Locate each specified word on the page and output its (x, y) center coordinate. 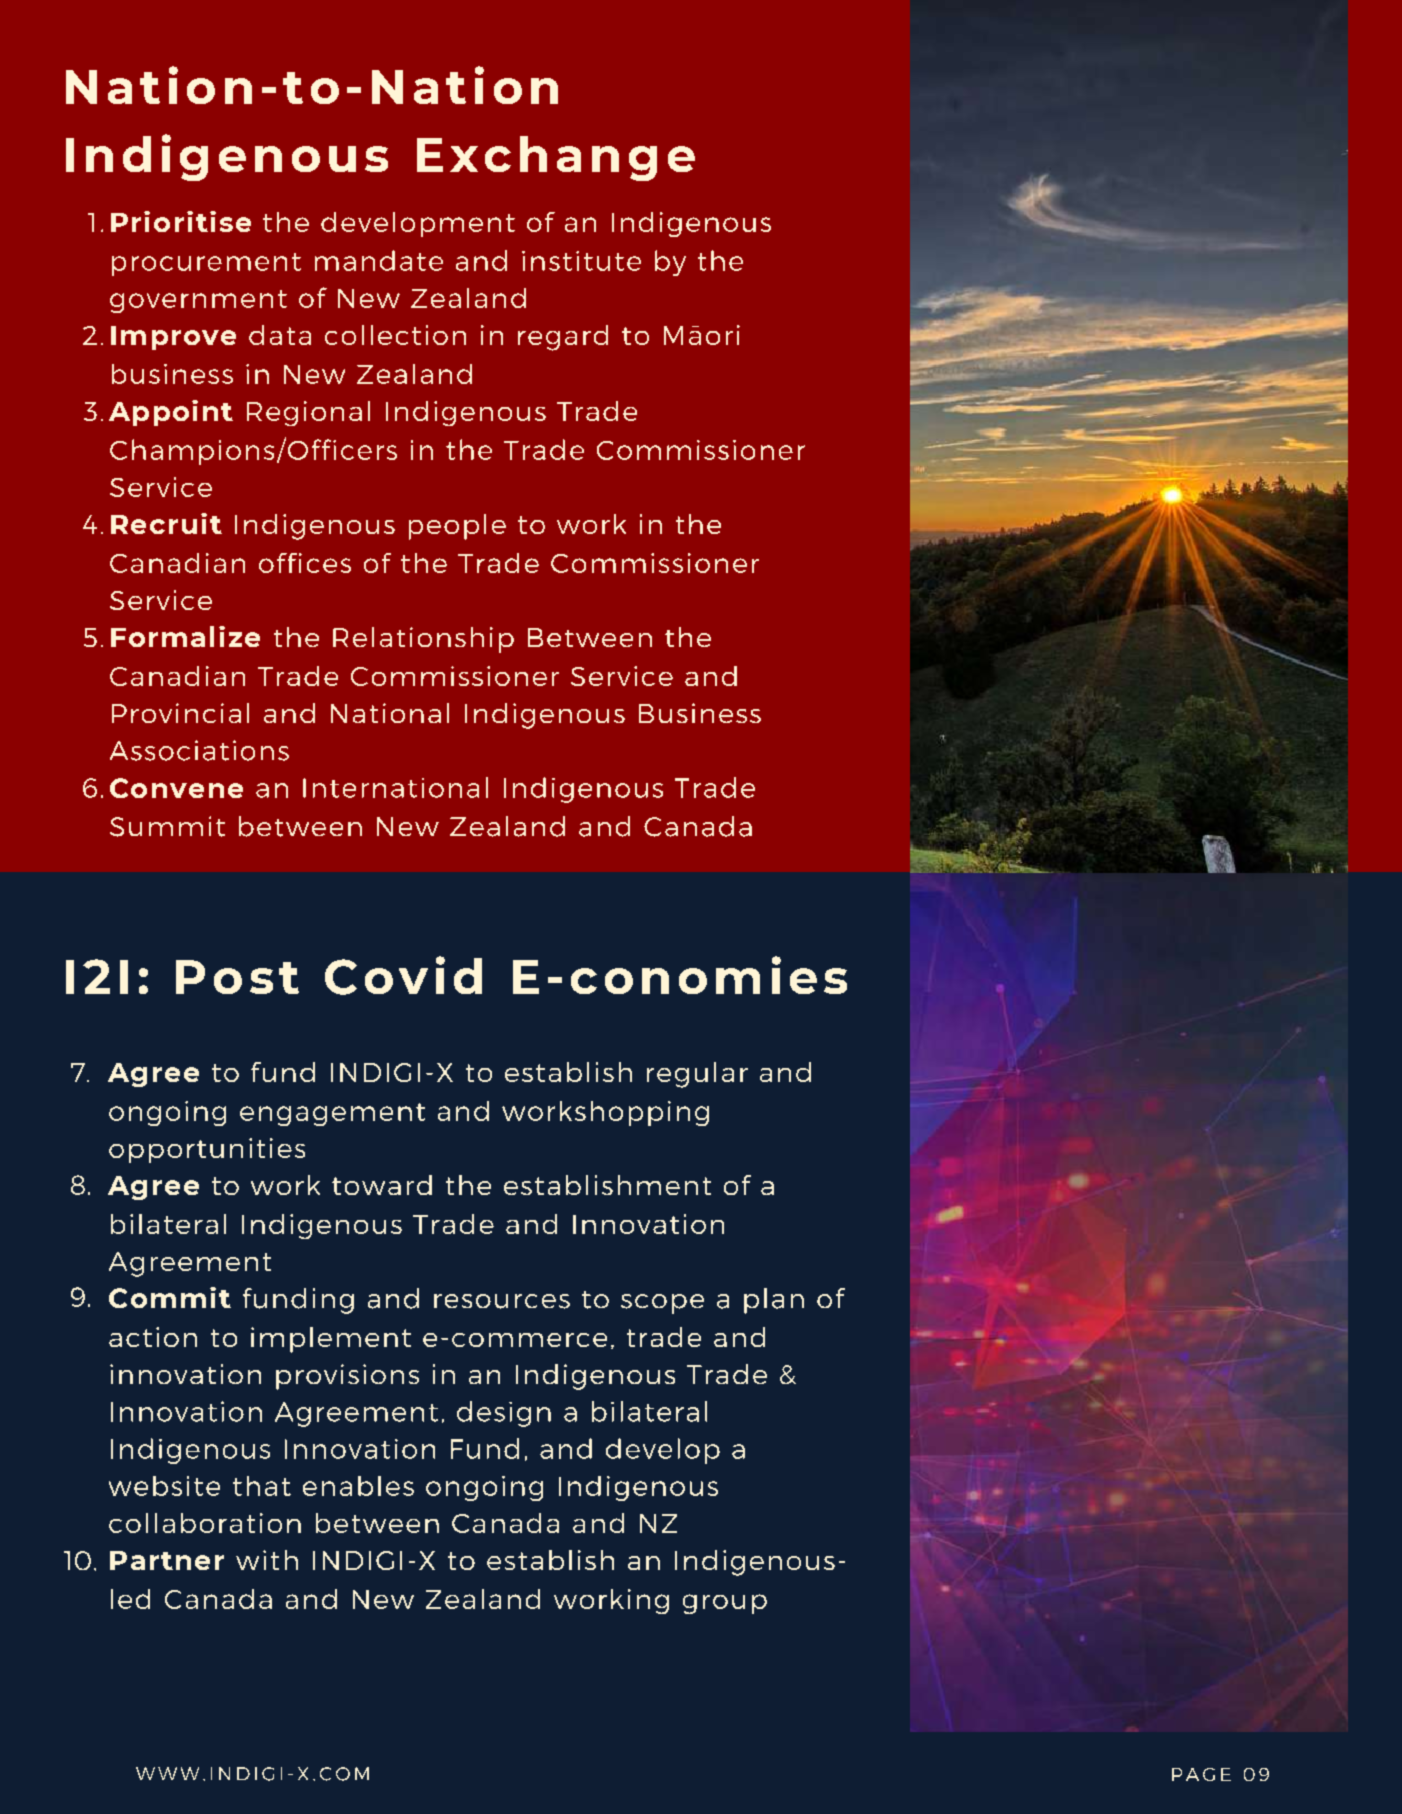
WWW (167, 1773)
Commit (170, 1297)
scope (662, 1304)
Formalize (185, 636)
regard (563, 338)
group (725, 1604)
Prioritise (181, 221)
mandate (379, 260)
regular (697, 1075)
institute (581, 261)
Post (237, 977)
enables (358, 1486)
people (457, 527)
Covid (403, 975)
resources (502, 1301)
